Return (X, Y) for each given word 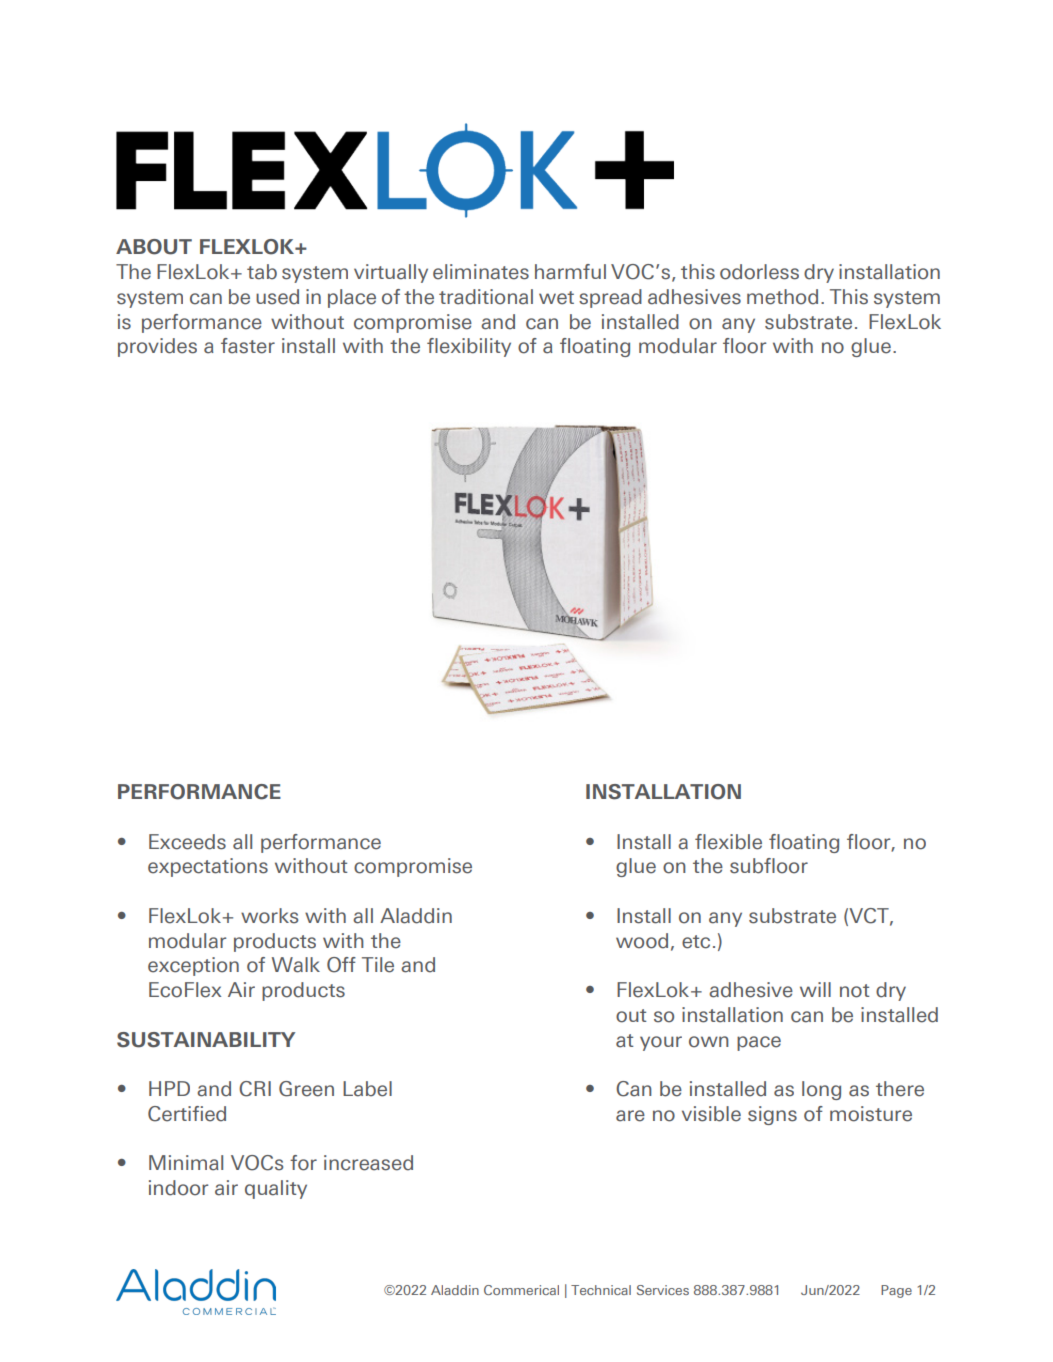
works (269, 916)
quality (276, 1189)
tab (262, 272)
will (815, 989)
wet (556, 298)
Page (896, 1291)
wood (642, 941)
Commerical (521, 1290)
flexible (728, 842)
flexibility (469, 347)
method (782, 297)
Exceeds (187, 842)
